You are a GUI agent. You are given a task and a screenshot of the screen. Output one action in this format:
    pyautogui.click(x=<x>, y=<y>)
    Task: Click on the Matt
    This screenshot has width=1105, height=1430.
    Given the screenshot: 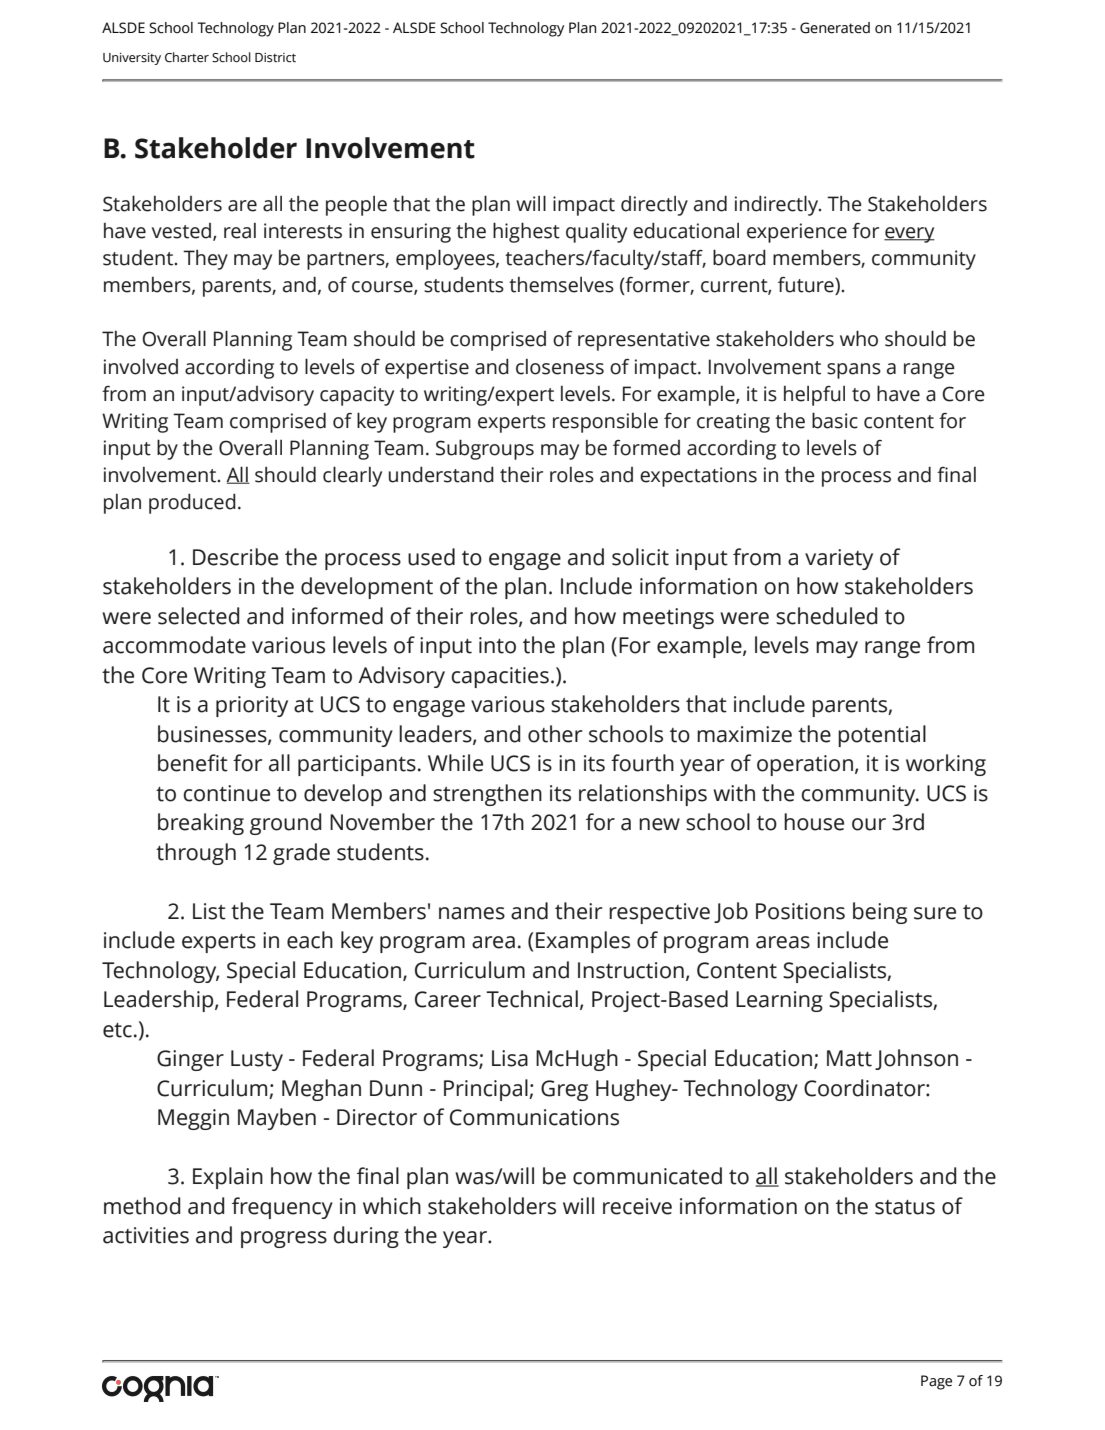 What is the action you would take?
    pyautogui.click(x=849, y=1058)
